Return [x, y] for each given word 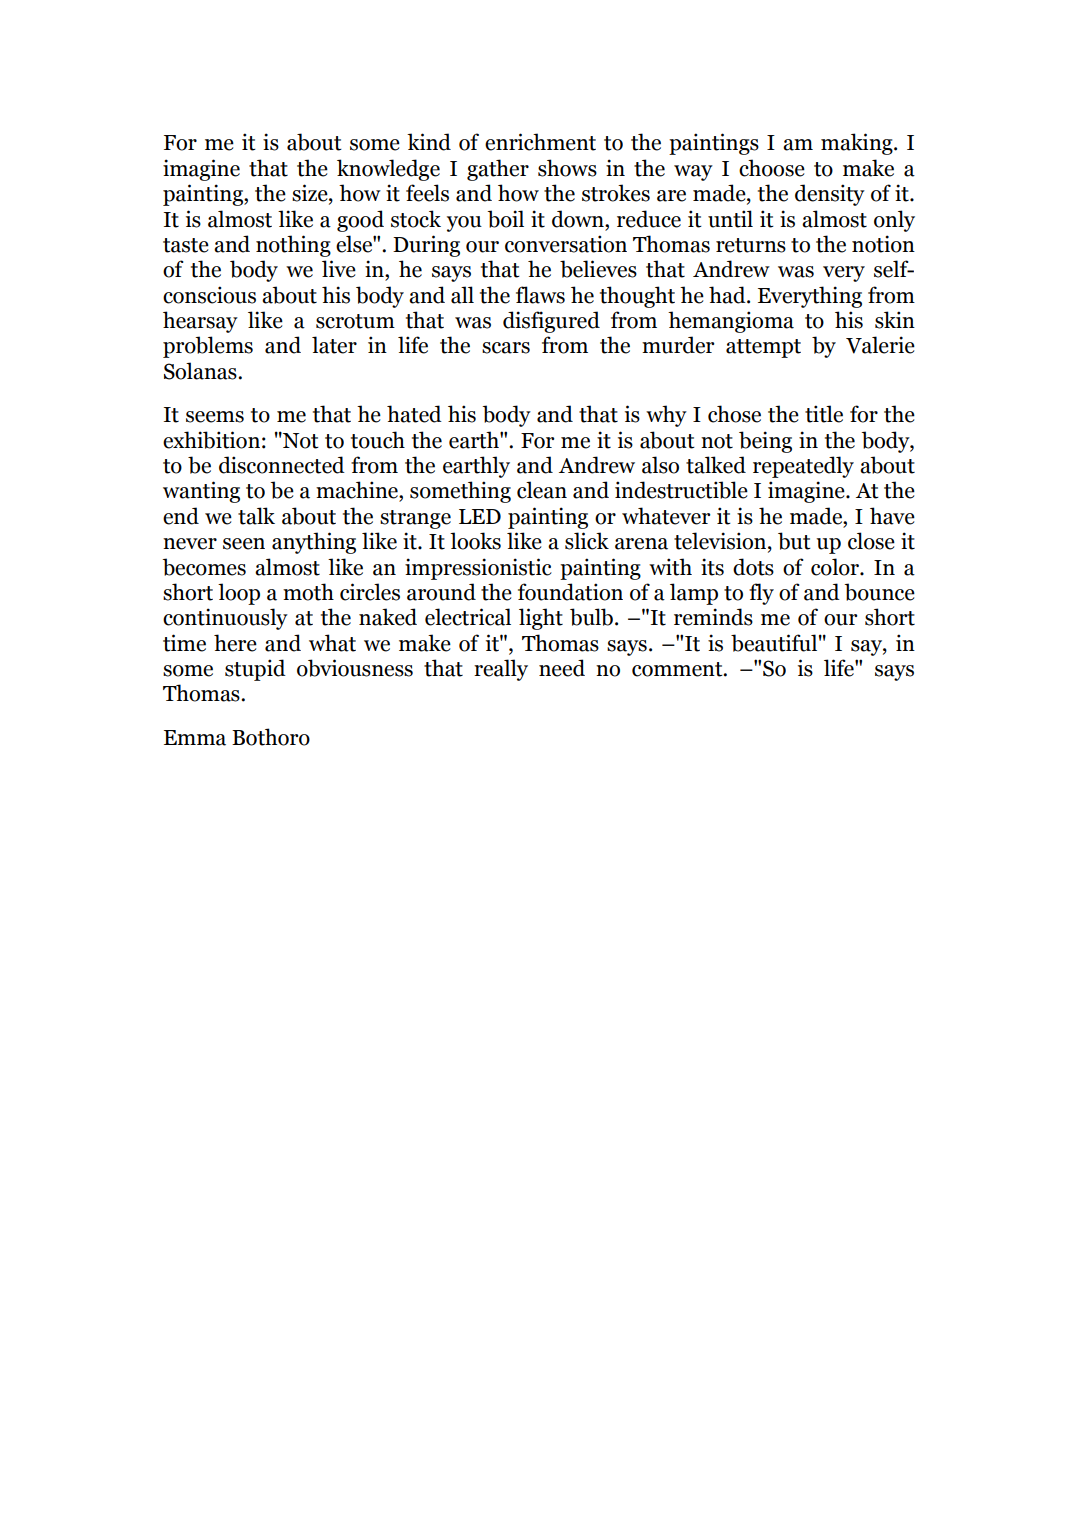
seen [244, 544]
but [794, 541]
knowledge [388, 170]
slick [587, 541]
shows [567, 168]
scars [506, 348]
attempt [763, 348]
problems [208, 347]
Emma [195, 738]
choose [772, 168]
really [501, 670]
